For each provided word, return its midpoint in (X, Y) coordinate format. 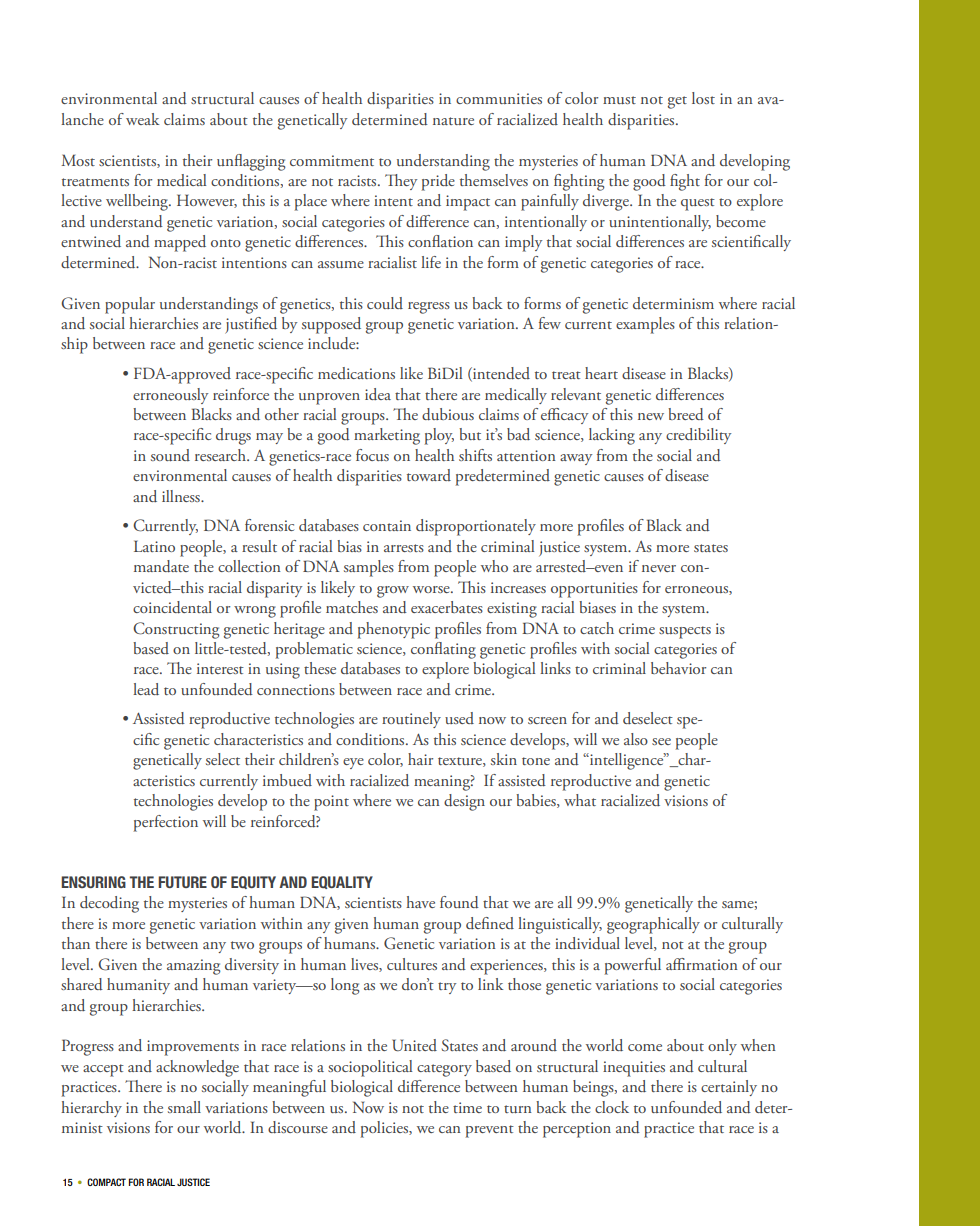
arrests (404, 548)
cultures (412, 964)
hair (420, 759)
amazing (193, 967)
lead (146, 689)
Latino (154, 546)
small (184, 1107)
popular (130, 305)
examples (645, 325)
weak (142, 119)
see (661, 741)
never (659, 568)
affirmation (702, 964)
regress (429, 308)
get (677, 102)
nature (453, 121)
